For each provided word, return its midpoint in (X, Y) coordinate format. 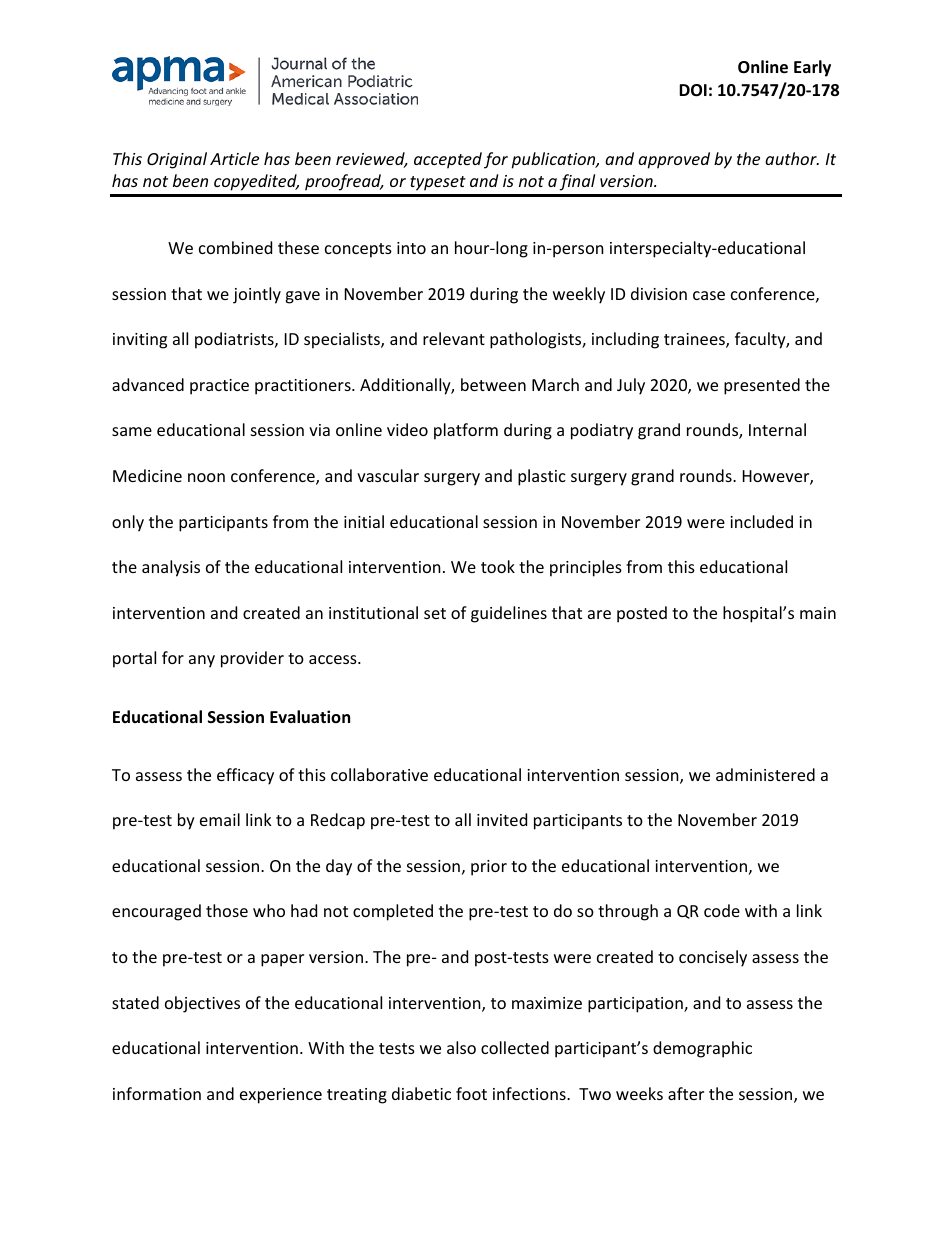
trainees (695, 340)
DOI (693, 90)
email (220, 819)
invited (502, 819)
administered (765, 774)
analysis (171, 568)
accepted (448, 160)
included (761, 521)
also (461, 1047)
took (498, 566)
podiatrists (235, 340)
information (157, 1093)
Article (234, 158)
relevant (454, 338)
